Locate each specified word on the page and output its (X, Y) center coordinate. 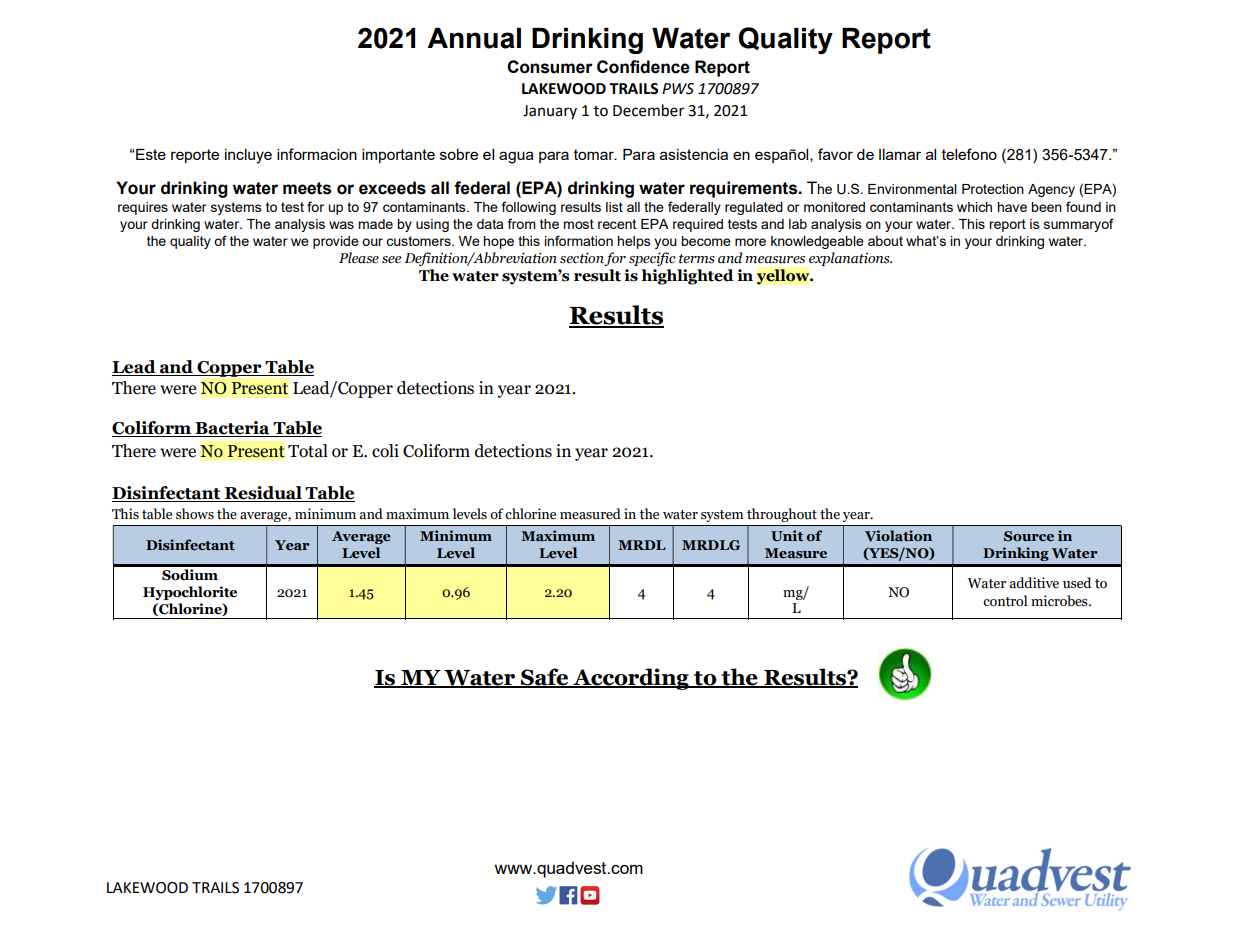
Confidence (643, 67)
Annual (474, 38)
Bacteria (232, 429)
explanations (850, 259)
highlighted (688, 277)
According (631, 679)
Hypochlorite (190, 593)
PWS (678, 89)
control (1005, 601)
